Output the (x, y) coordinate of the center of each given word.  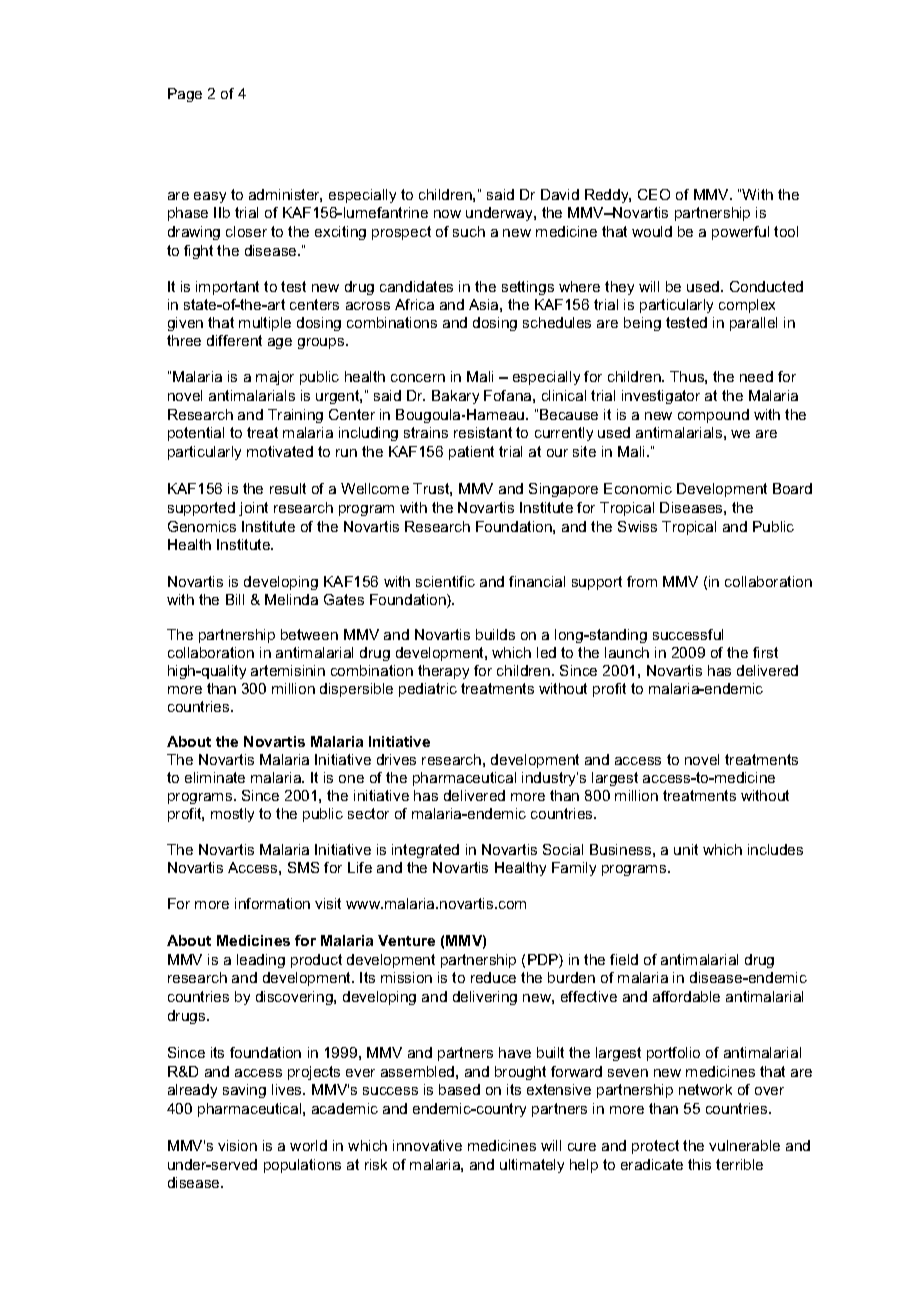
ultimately (532, 1166)
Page (185, 95)
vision (237, 1145)
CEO (654, 194)
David (560, 194)
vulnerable (744, 1145)
